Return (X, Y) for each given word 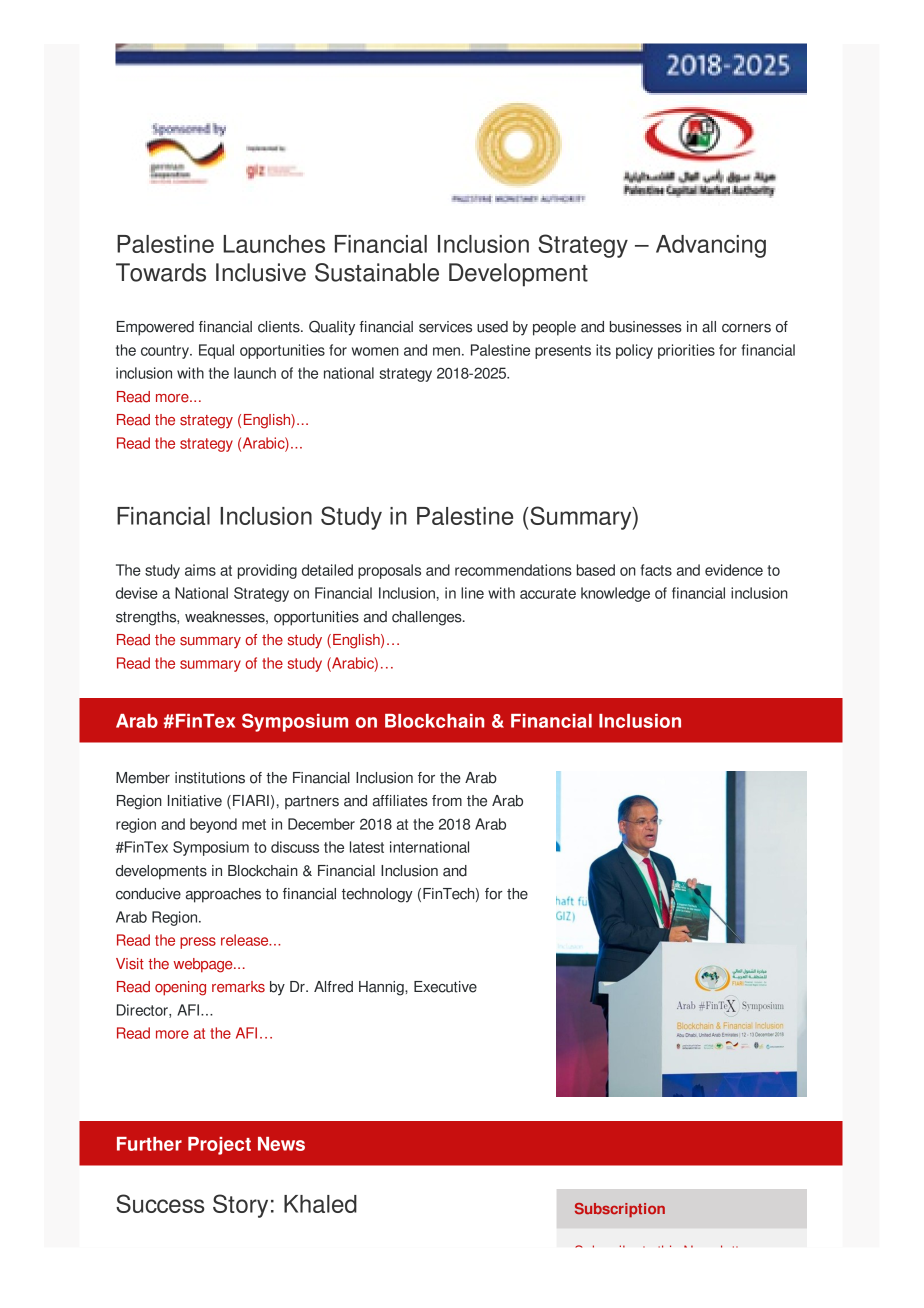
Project (219, 1146)
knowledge (615, 594)
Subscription (620, 1210)
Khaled (320, 1204)
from (447, 801)
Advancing (711, 246)
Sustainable (377, 272)
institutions (210, 778)
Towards (161, 272)
